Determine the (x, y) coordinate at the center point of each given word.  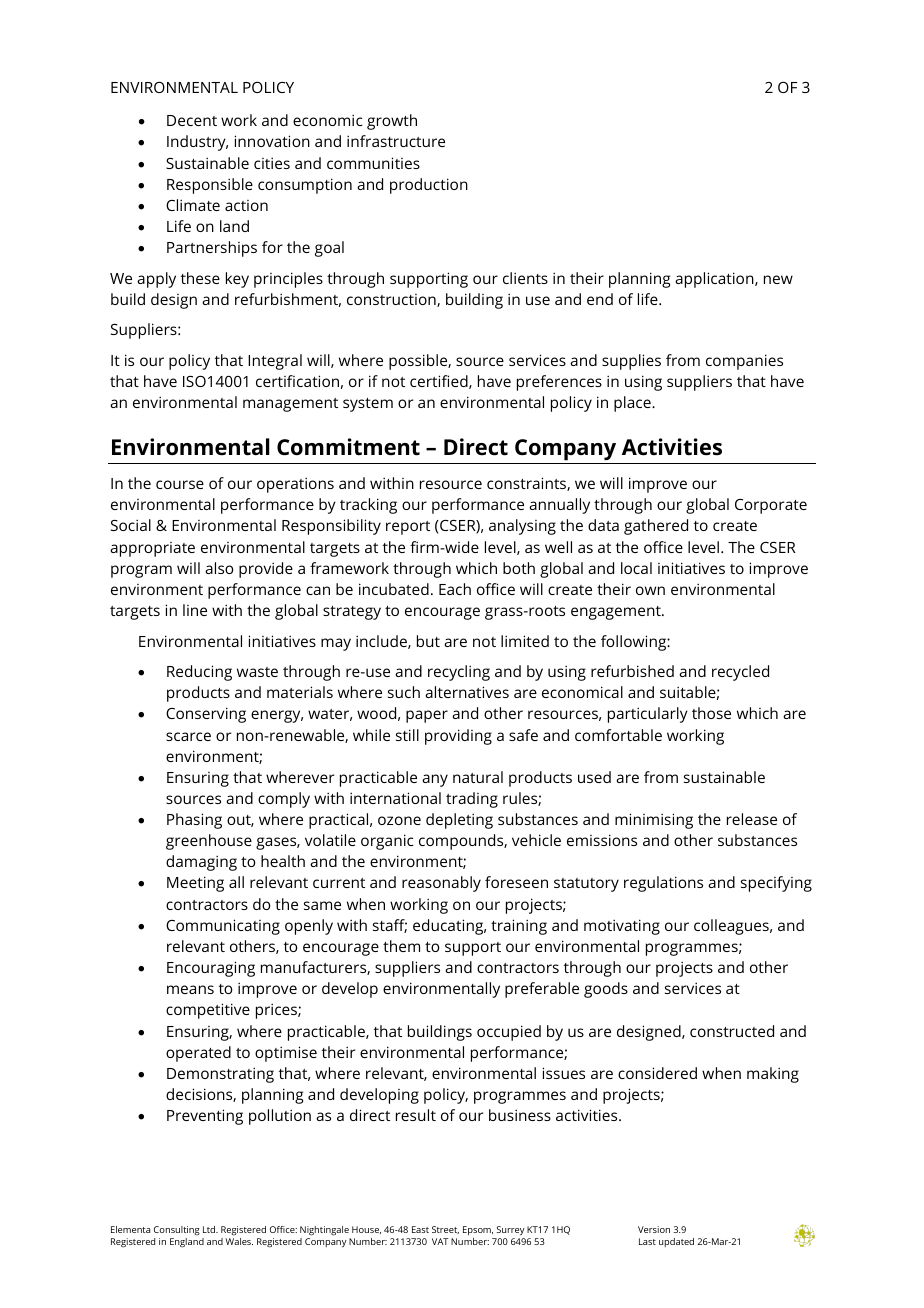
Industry (197, 143)
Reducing (199, 673)
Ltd (210, 1229)
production (429, 186)
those (711, 713)
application (715, 280)
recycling (459, 673)
